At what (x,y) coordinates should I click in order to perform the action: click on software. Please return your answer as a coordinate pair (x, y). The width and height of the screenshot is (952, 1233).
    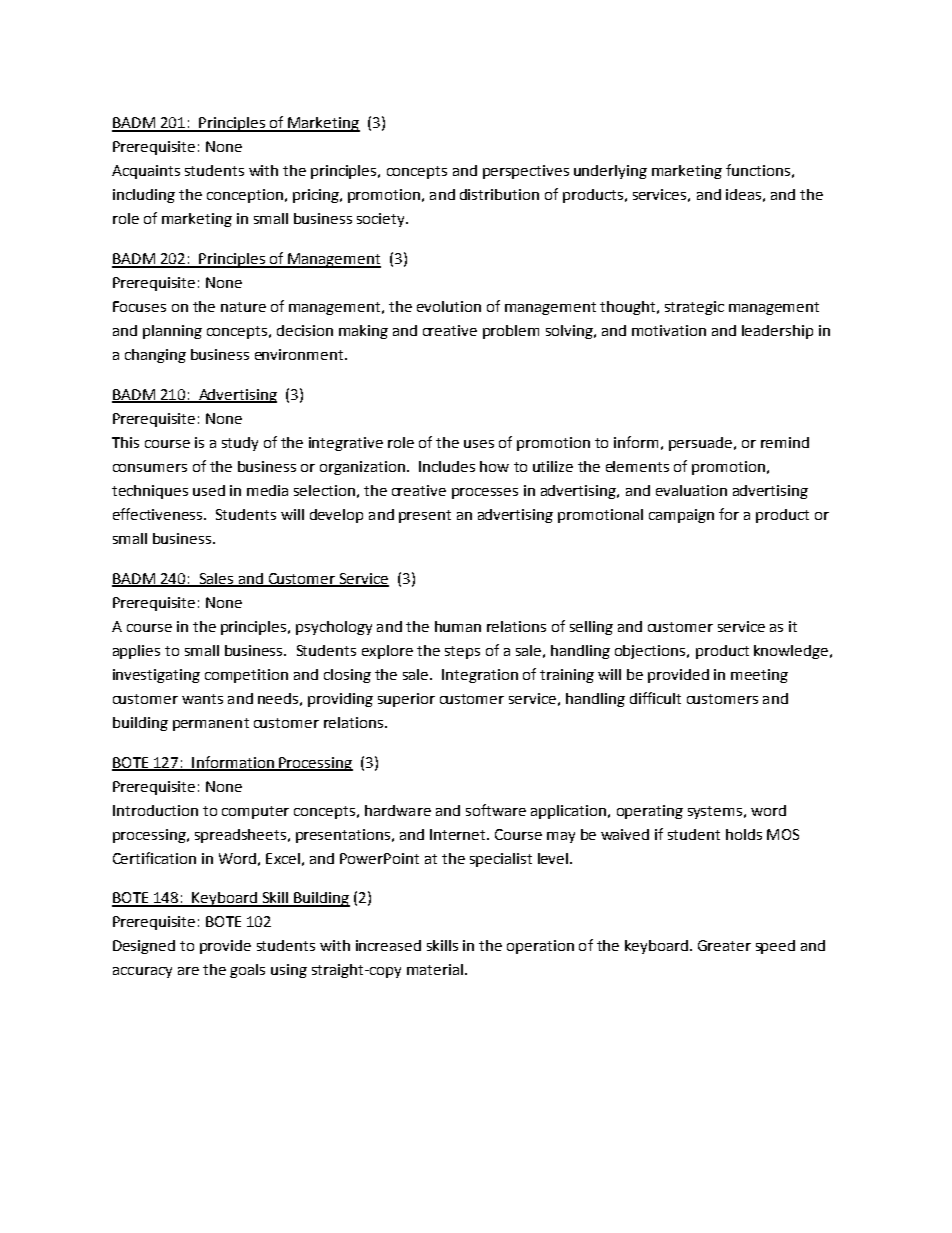
    Looking at the image, I should click on (496, 810).
